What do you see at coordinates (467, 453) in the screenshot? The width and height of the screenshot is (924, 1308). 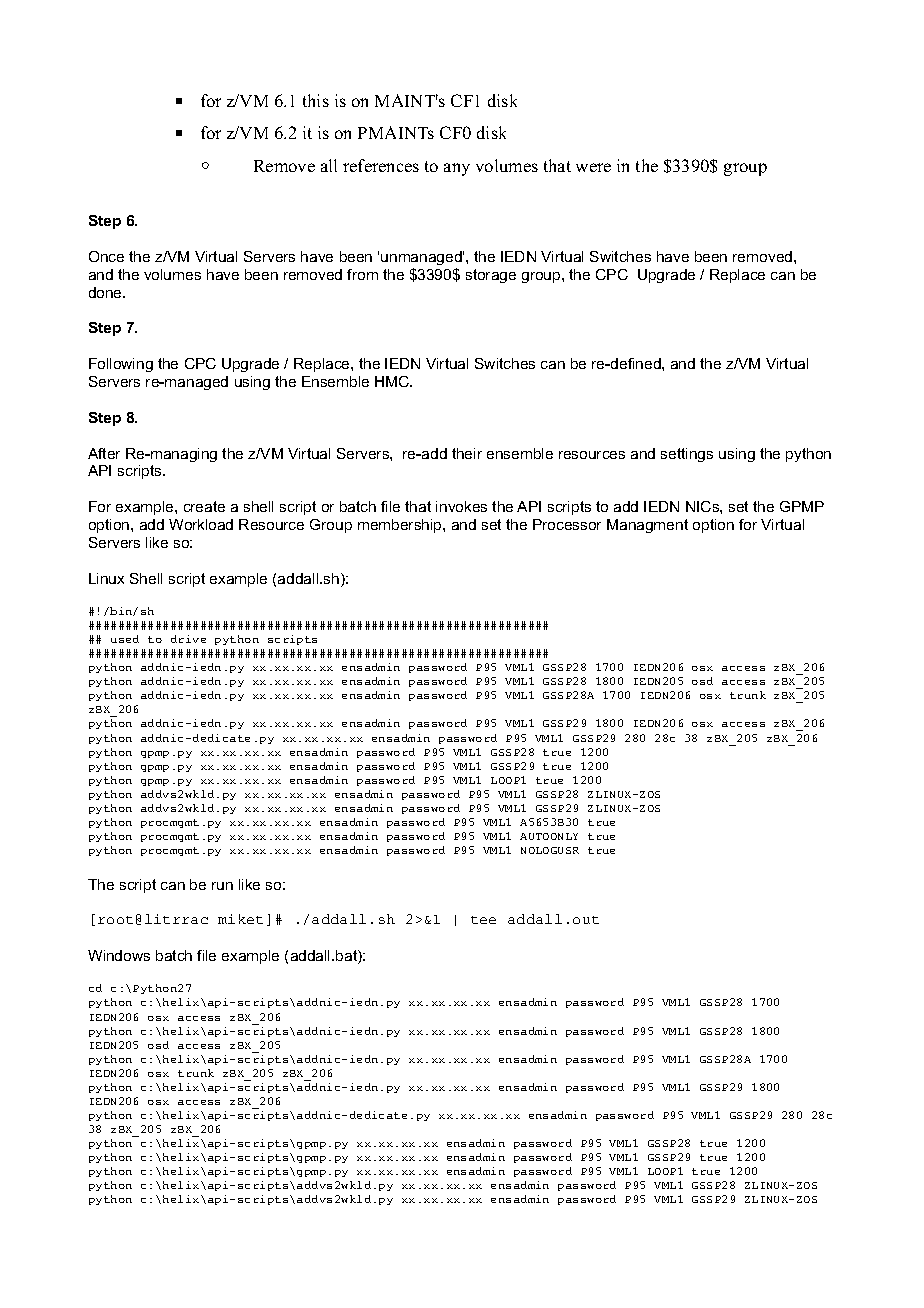 I see `their` at bounding box center [467, 453].
